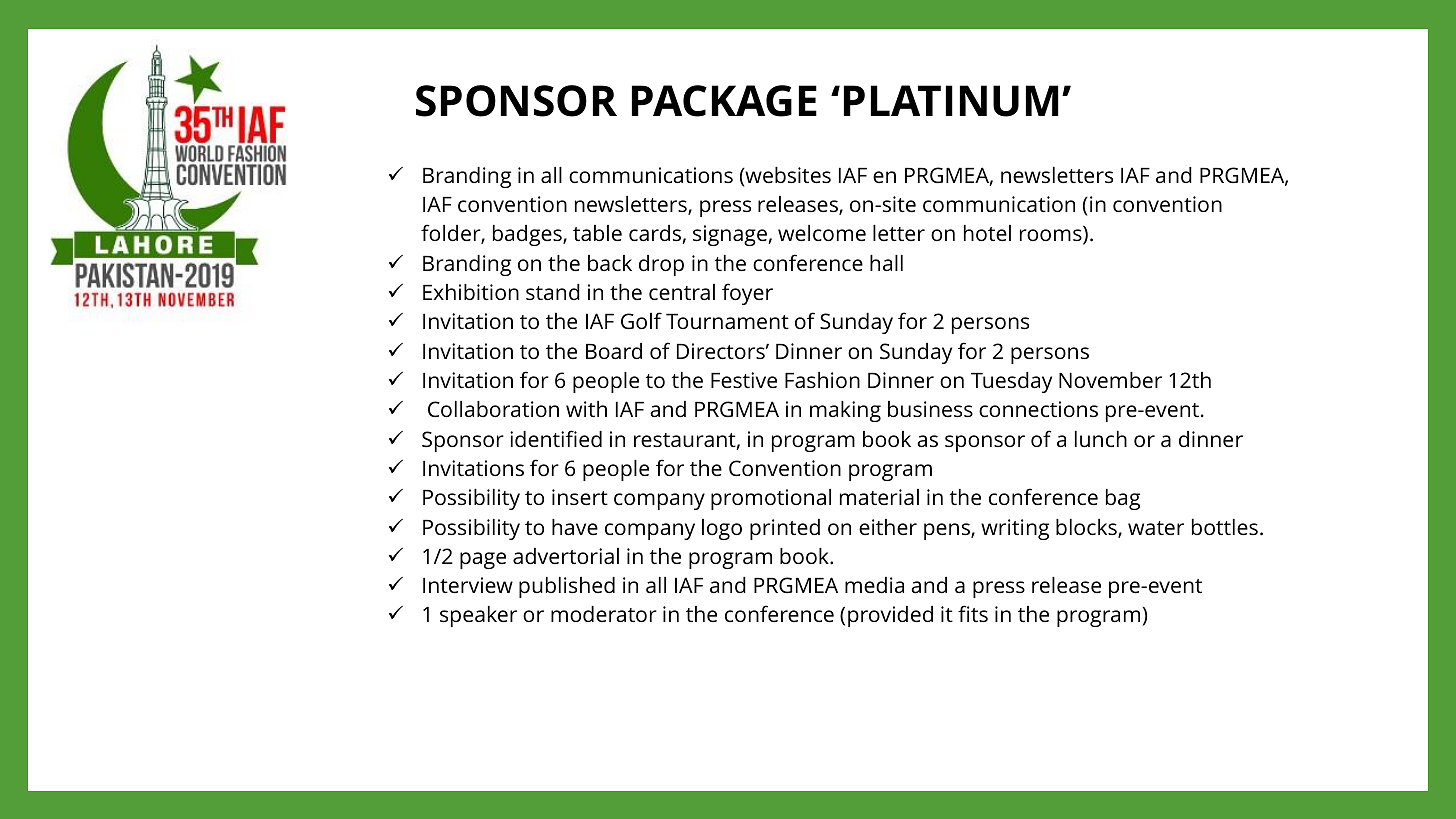  What do you see at coordinates (614, 351) in the document?
I see `Board` at bounding box center [614, 351].
